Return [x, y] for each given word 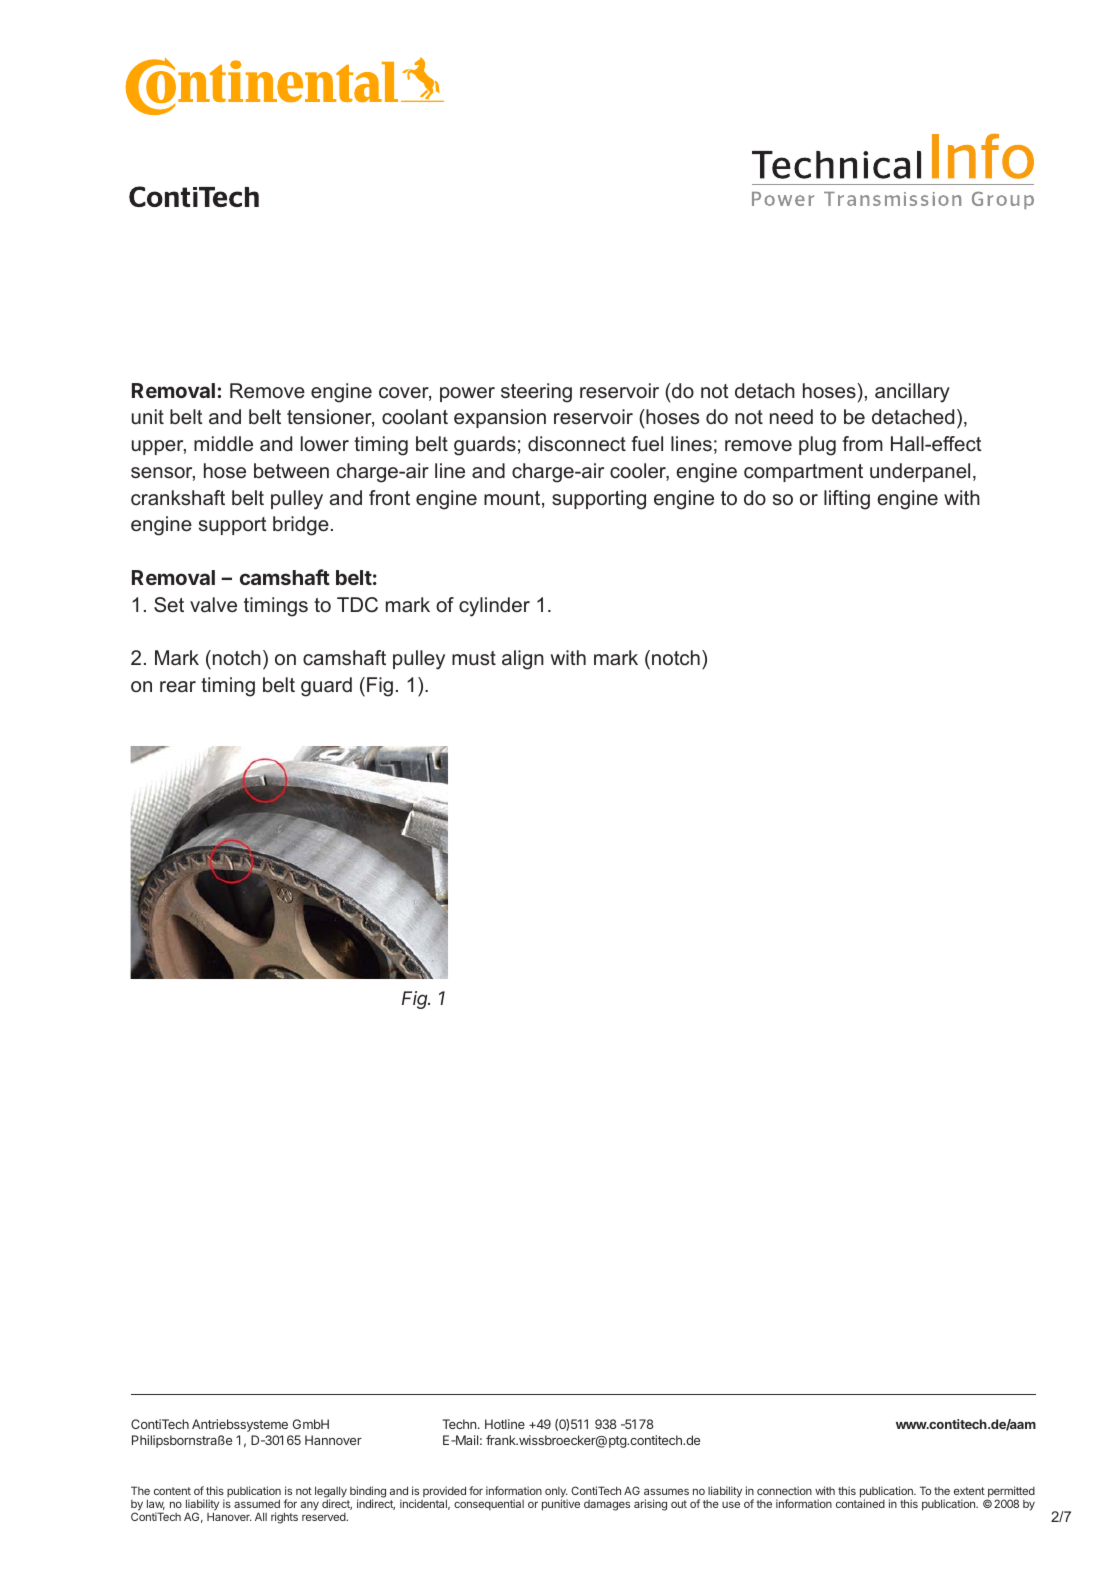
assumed [257, 1503]
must [474, 658]
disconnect [577, 444]
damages [607, 1505]
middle [223, 443]
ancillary [912, 393]
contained [860, 1503]
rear [178, 687]
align [523, 660]
